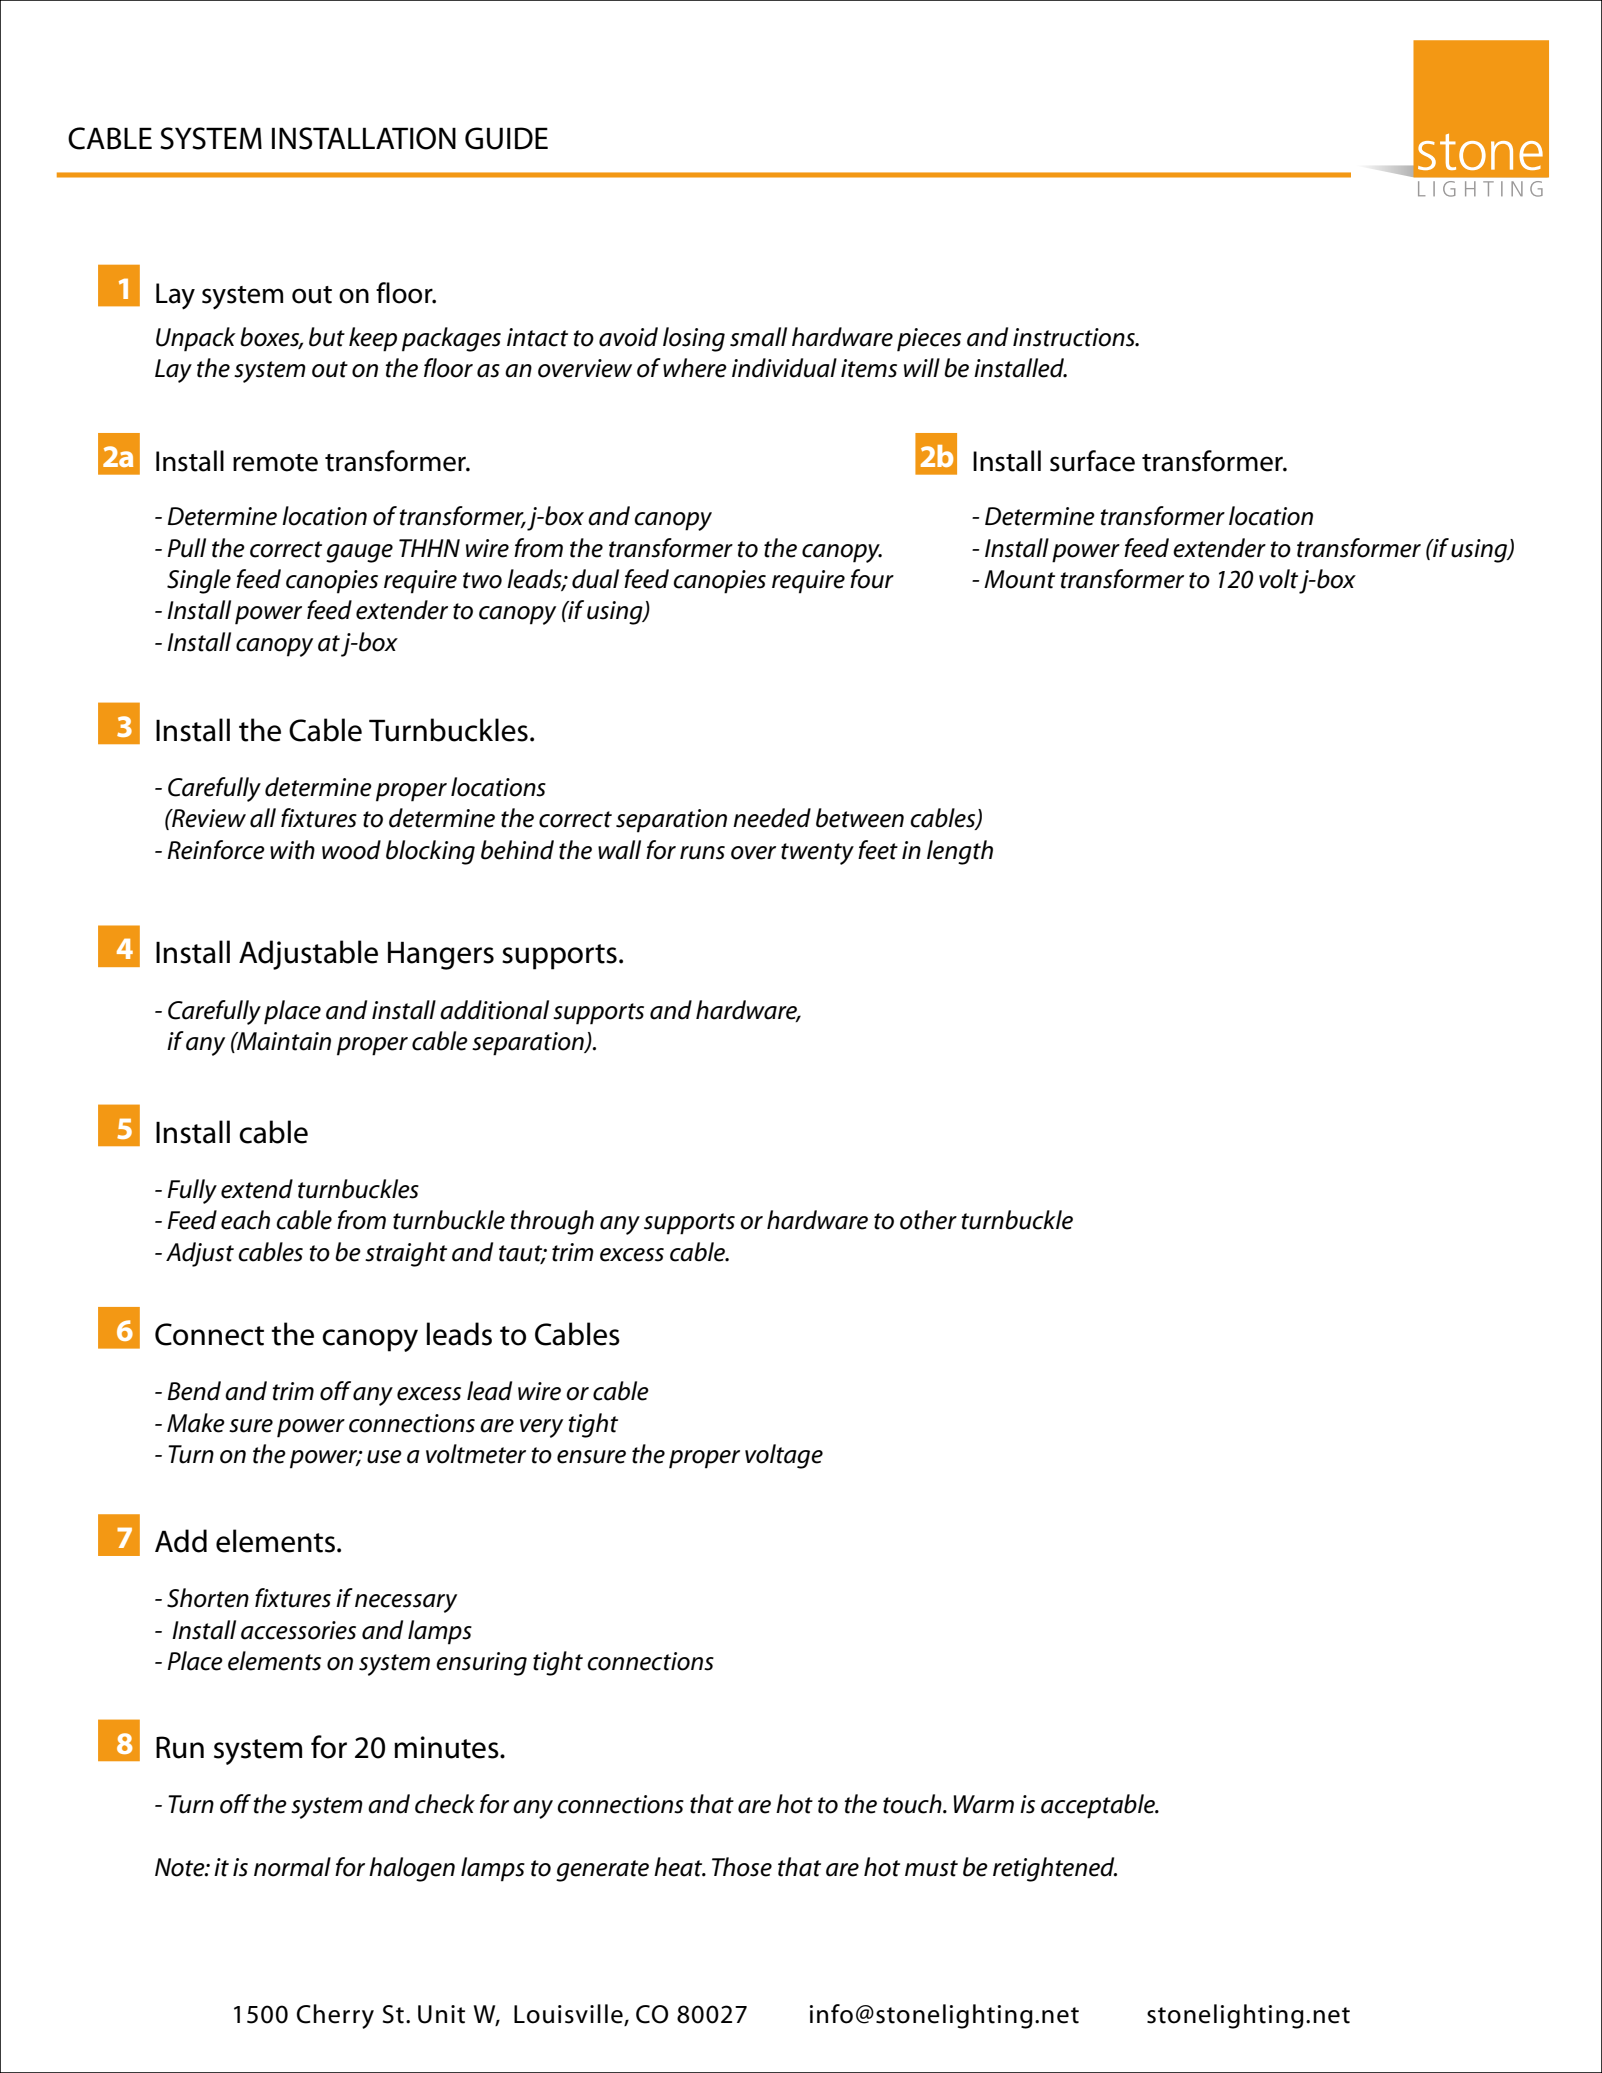 The width and height of the screenshot is (1602, 2073). What do you see at coordinates (628, 337) in the screenshot?
I see `avoid` at bounding box center [628, 337].
